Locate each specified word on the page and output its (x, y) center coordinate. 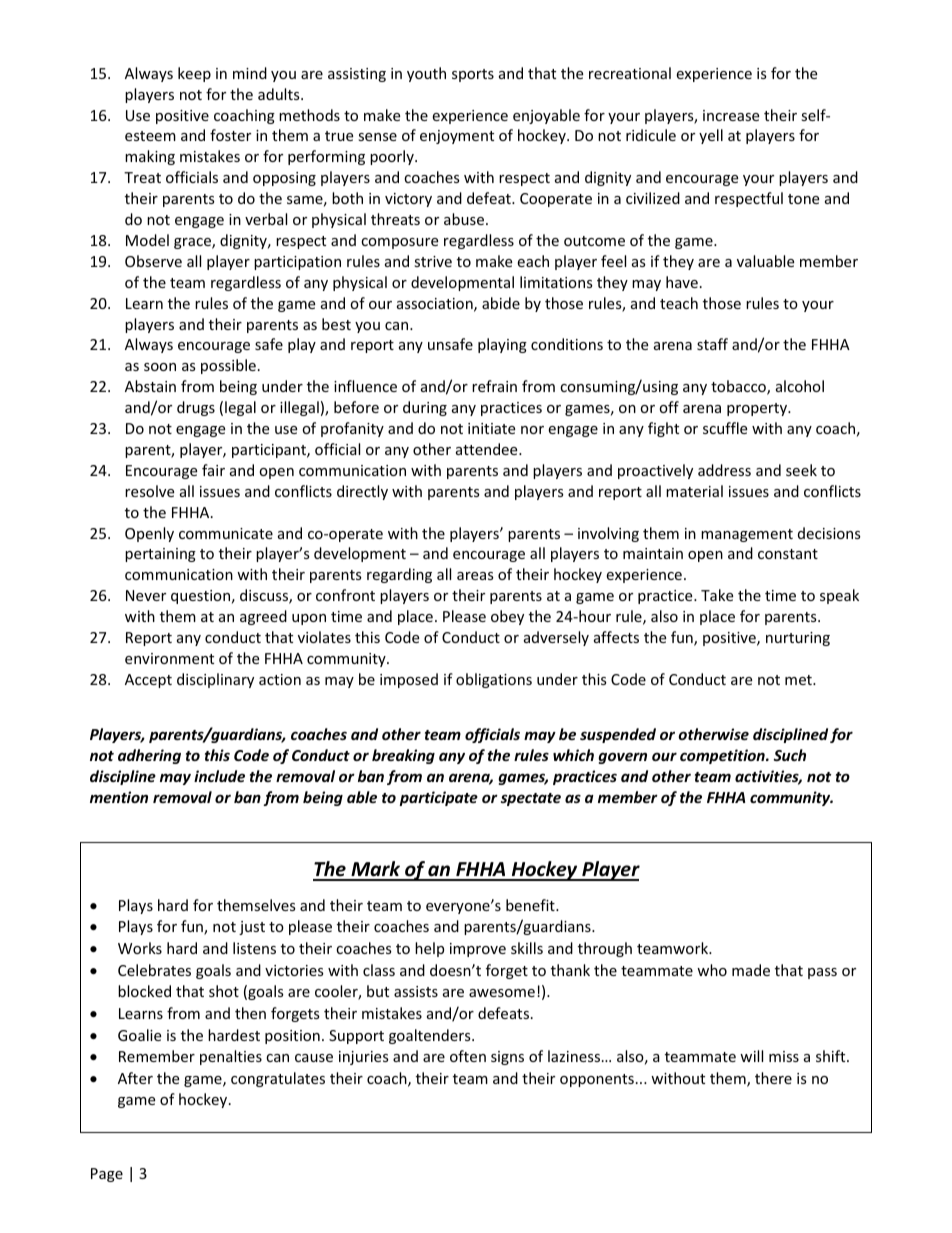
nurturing (798, 639)
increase (731, 115)
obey (507, 617)
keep (194, 74)
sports (473, 75)
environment (169, 658)
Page (107, 1175)
